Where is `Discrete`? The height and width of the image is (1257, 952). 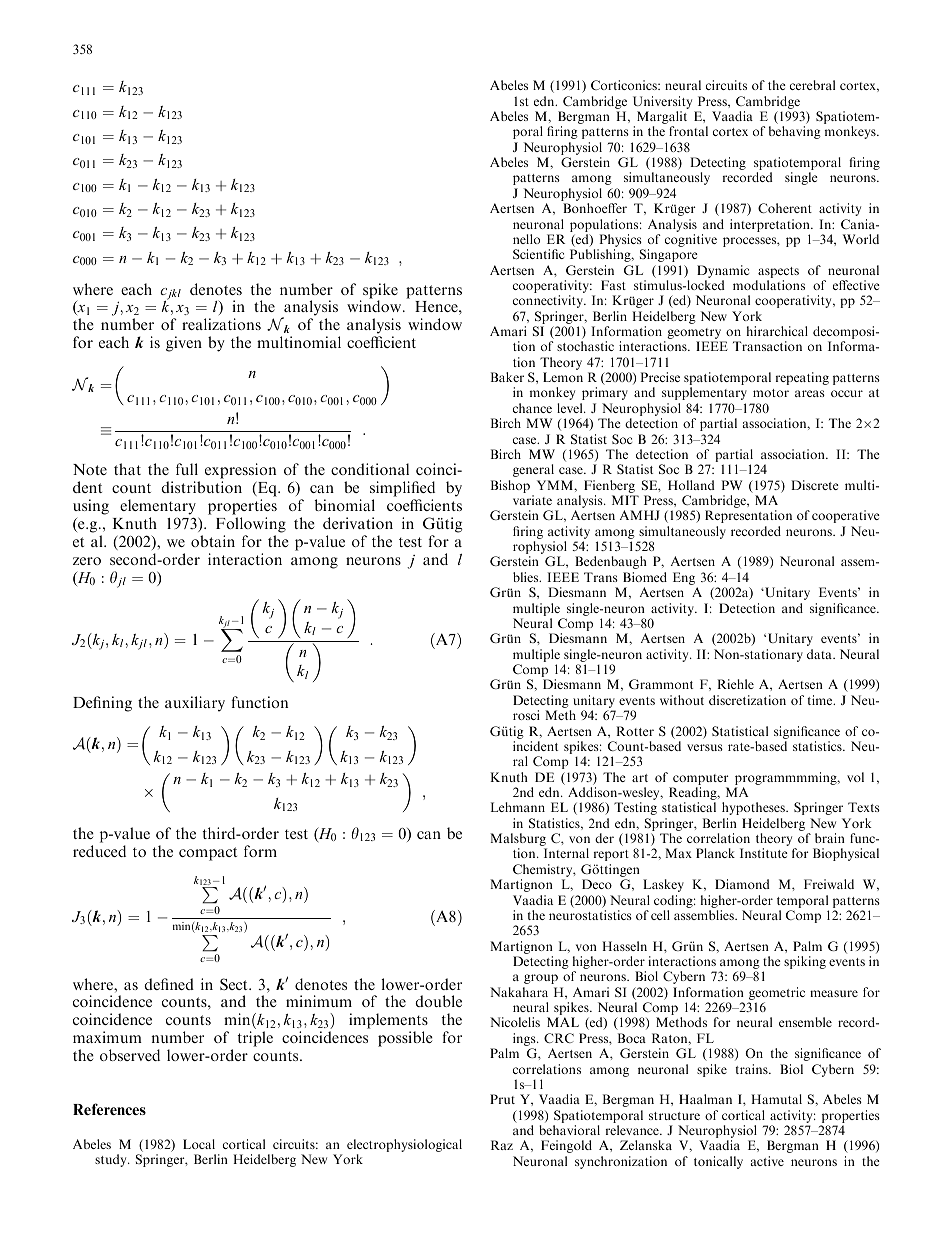 Discrete is located at coordinates (815, 485).
